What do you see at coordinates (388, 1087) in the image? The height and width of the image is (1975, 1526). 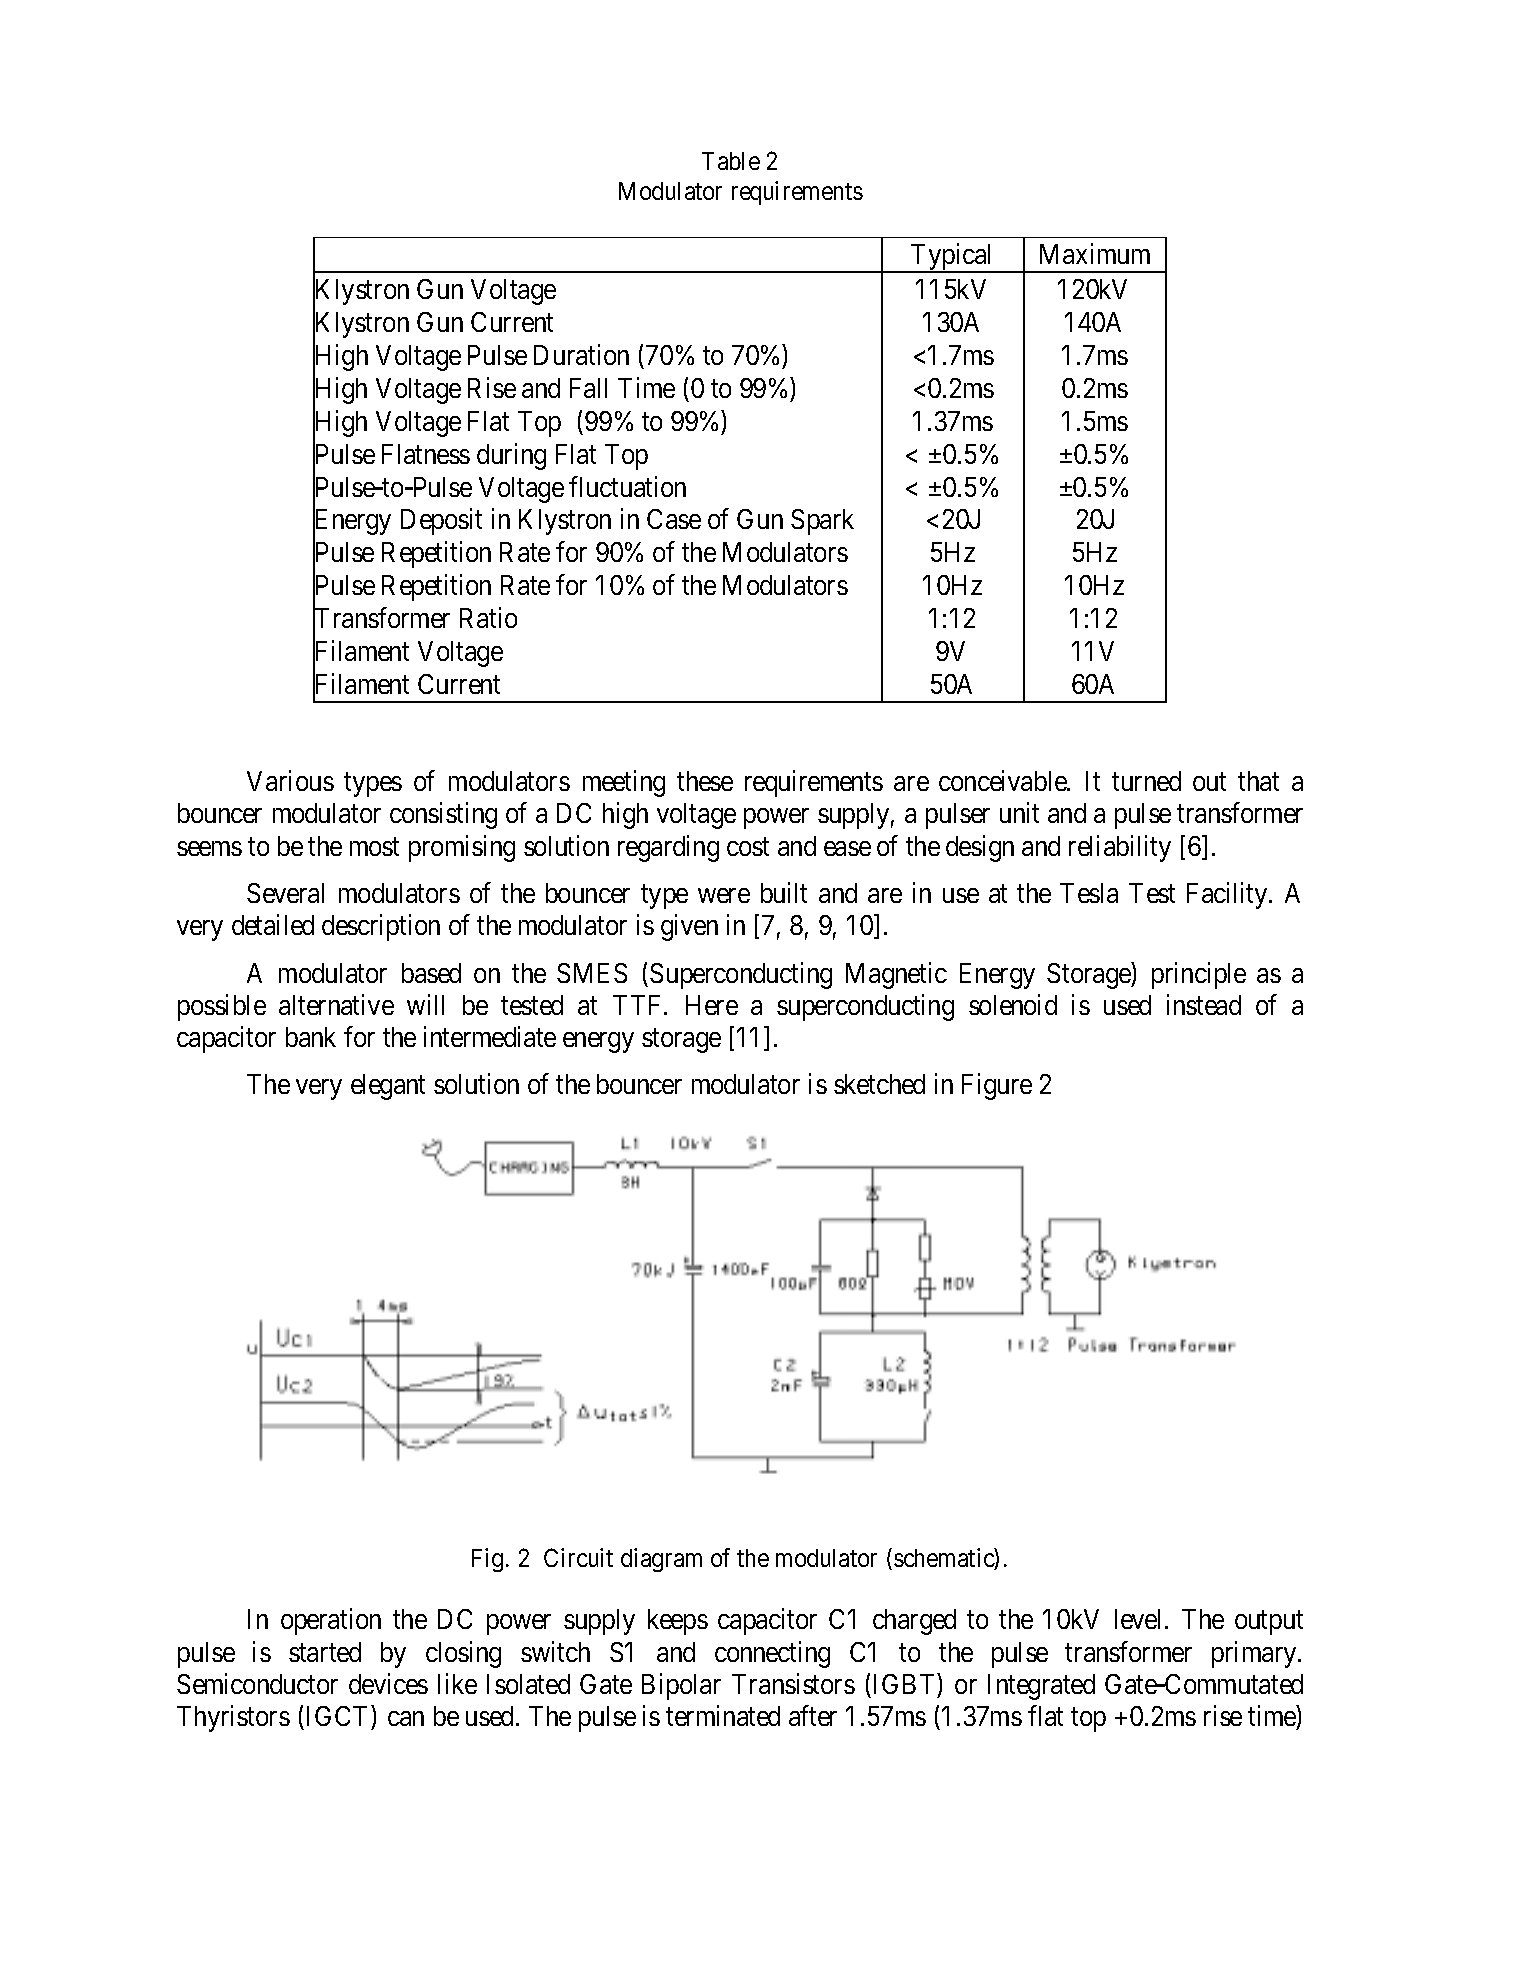 I see `elegant` at bounding box center [388, 1087].
